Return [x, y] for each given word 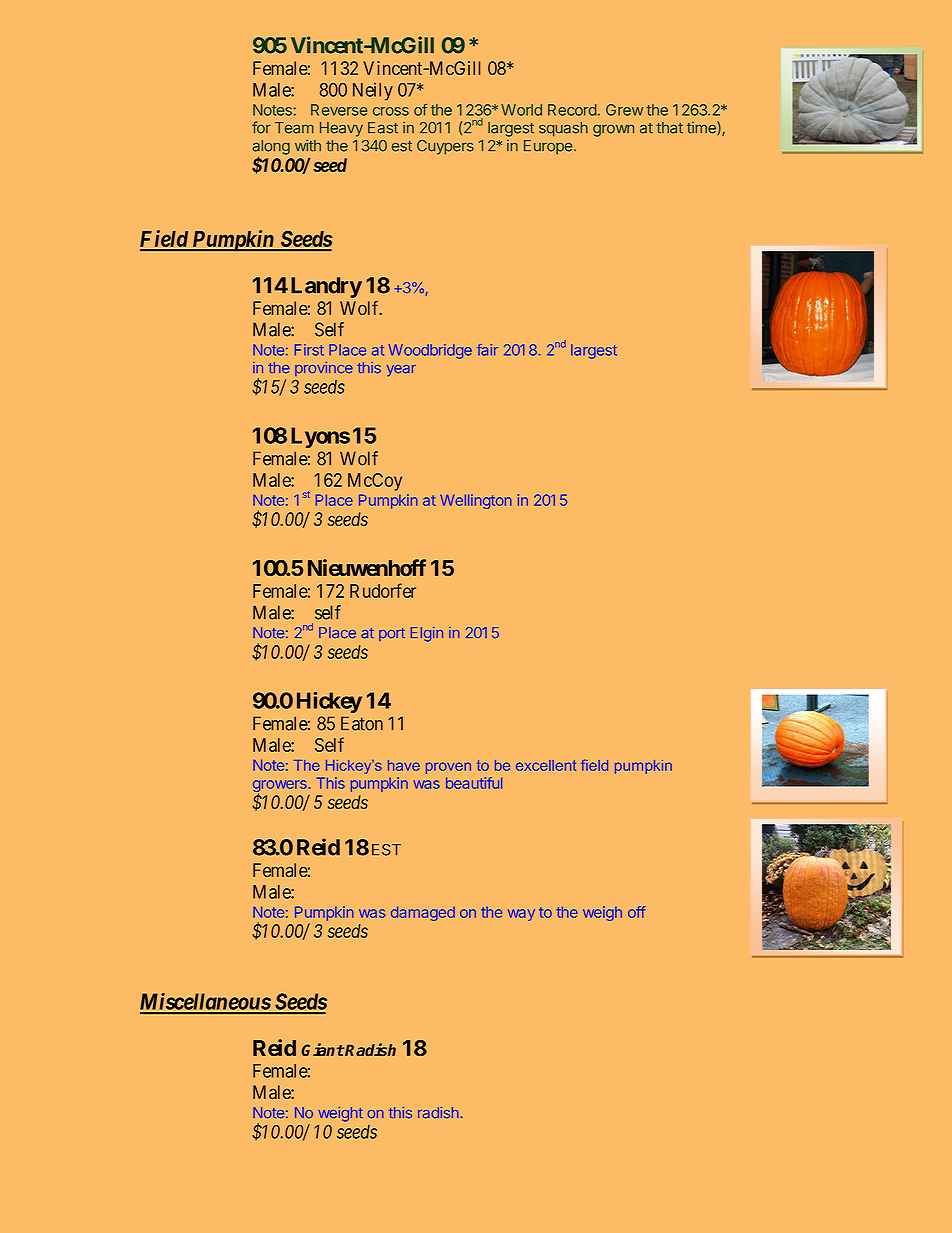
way [521, 915]
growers [280, 787]
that [669, 128]
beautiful [474, 783]
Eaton [362, 723]
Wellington [476, 501]
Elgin [427, 634]
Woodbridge [430, 351]
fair [487, 350]
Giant [323, 1049]
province [324, 369]
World [521, 110]
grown [613, 130]
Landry [326, 287]
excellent [546, 765]
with [308, 145]
